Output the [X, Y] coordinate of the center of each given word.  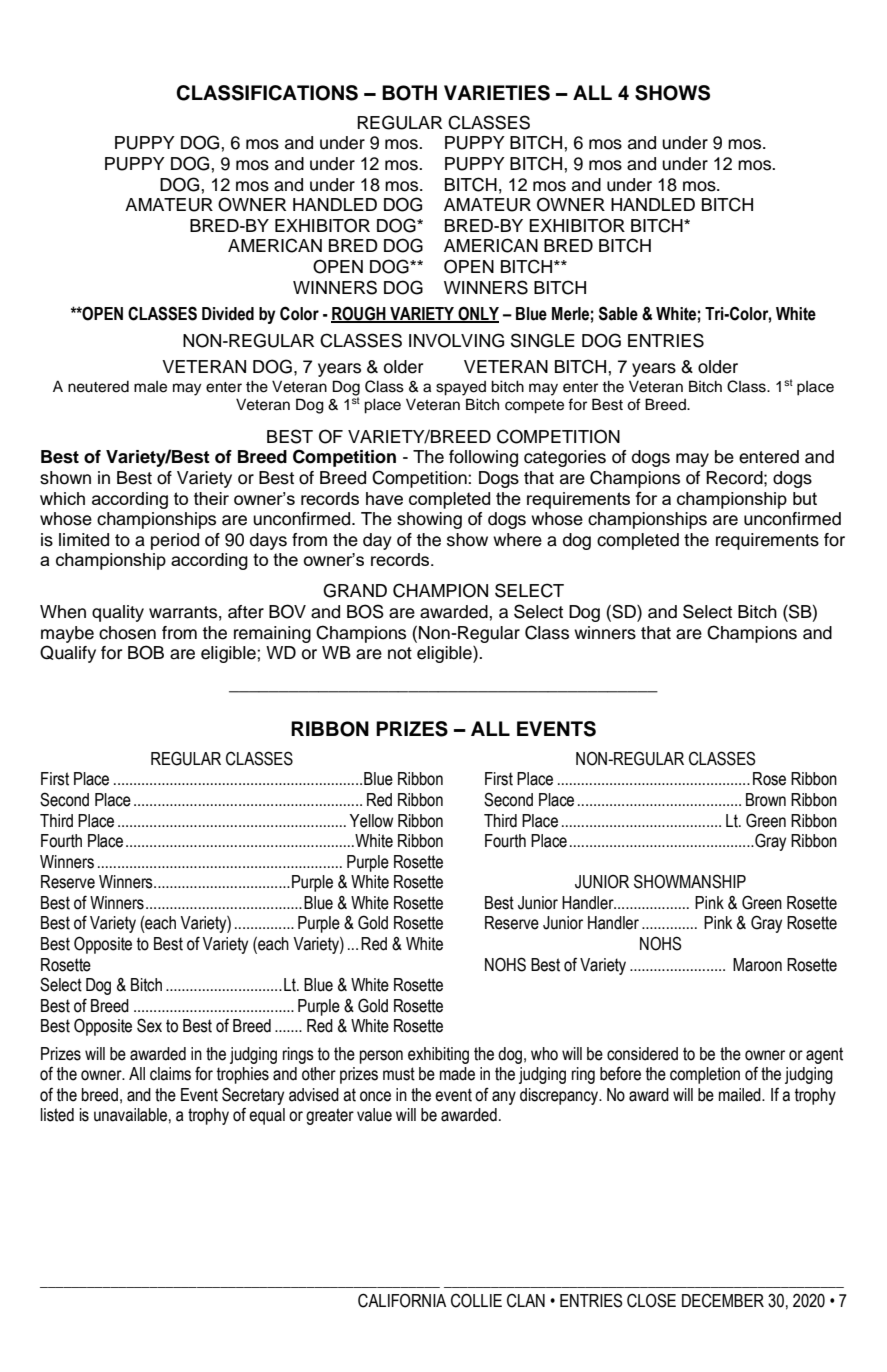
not [400, 653]
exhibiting [438, 1055]
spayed [461, 388]
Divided [228, 314]
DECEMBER [723, 1300]
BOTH [409, 93]
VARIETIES [497, 93]
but [805, 498]
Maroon [757, 965]
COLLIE [476, 1300]
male [150, 387]
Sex [149, 1025]
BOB [146, 652]
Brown [766, 800]
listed [57, 1115]
